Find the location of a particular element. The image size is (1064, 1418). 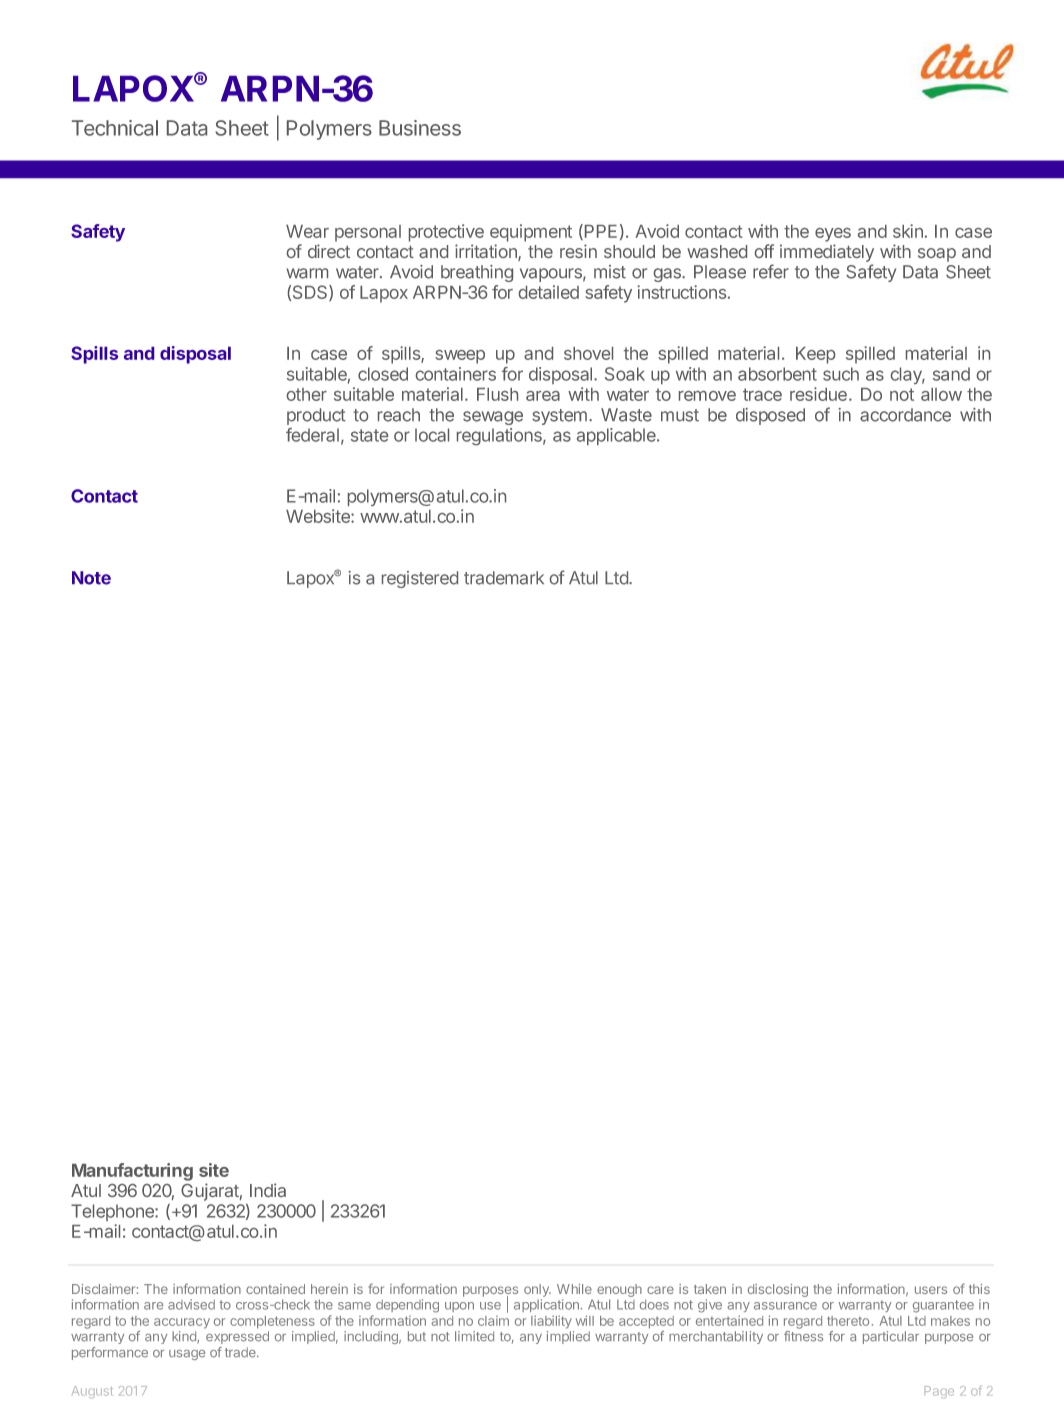

Technical is located at coordinates (115, 128).
